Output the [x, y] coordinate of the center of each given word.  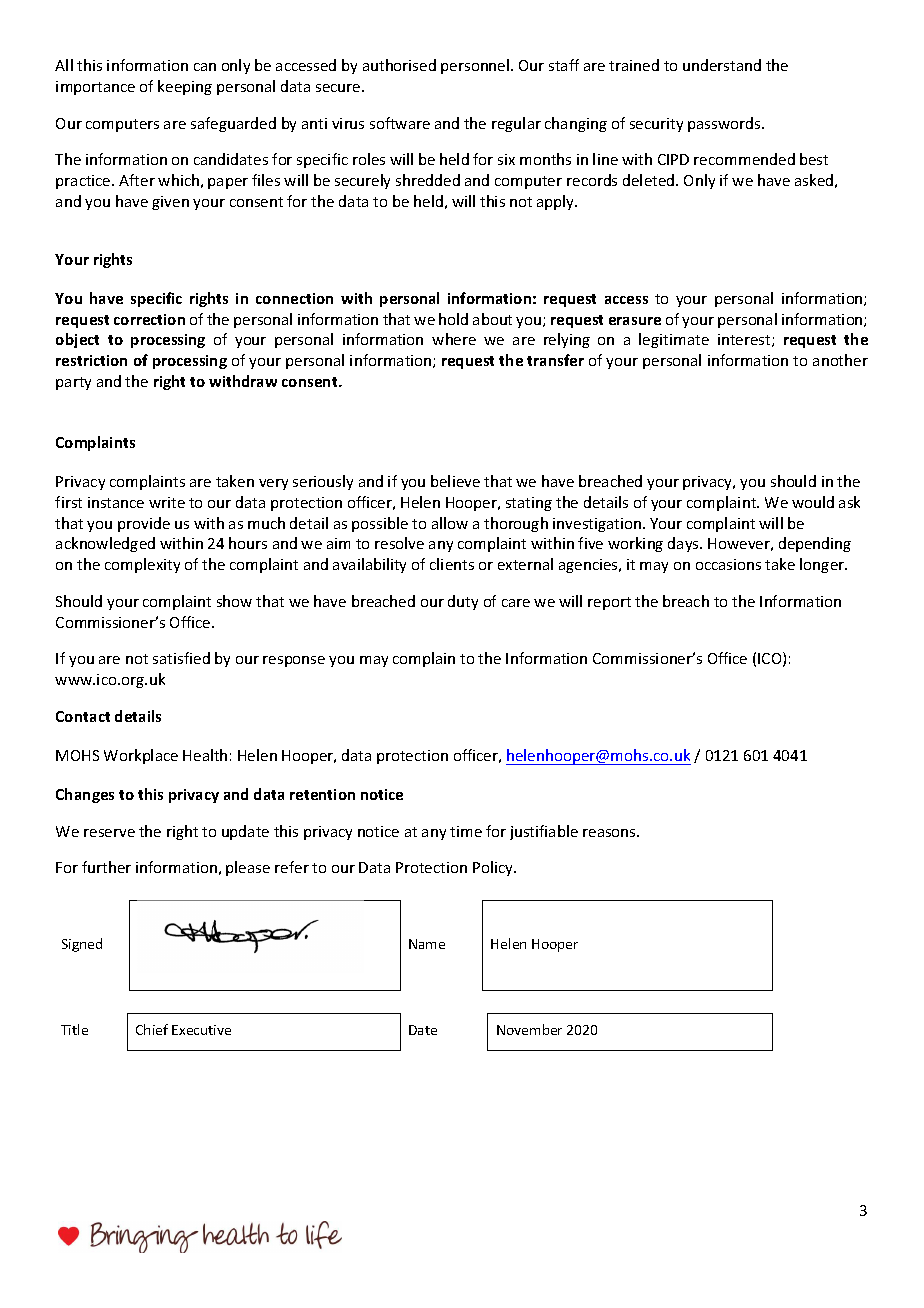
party [73, 383]
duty [463, 602]
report [609, 603]
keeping [185, 87]
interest [745, 340]
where [454, 339]
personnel [476, 66]
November [529, 1029]
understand [722, 65]
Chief [152, 1029]
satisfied [181, 658]
